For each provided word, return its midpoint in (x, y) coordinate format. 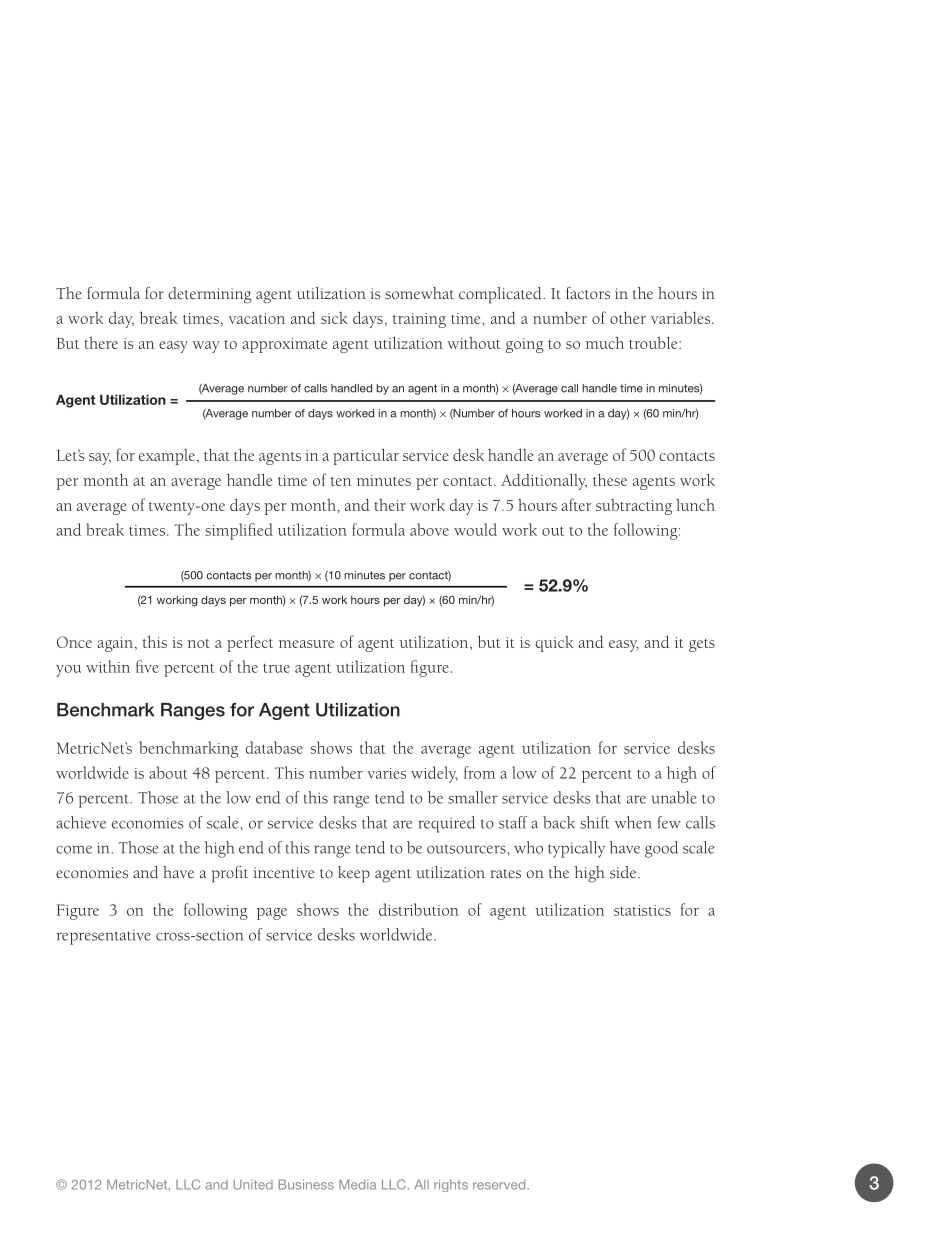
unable (674, 797)
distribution (419, 909)
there (101, 343)
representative (104, 937)
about (168, 772)
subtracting (634, 507)
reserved (500, 1185)
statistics (642, 910)
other (628, 317)
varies (386, 773)
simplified (239, 531)
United (253, 1185)
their (390, 505)
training (419, 320)
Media (357, 1184)
